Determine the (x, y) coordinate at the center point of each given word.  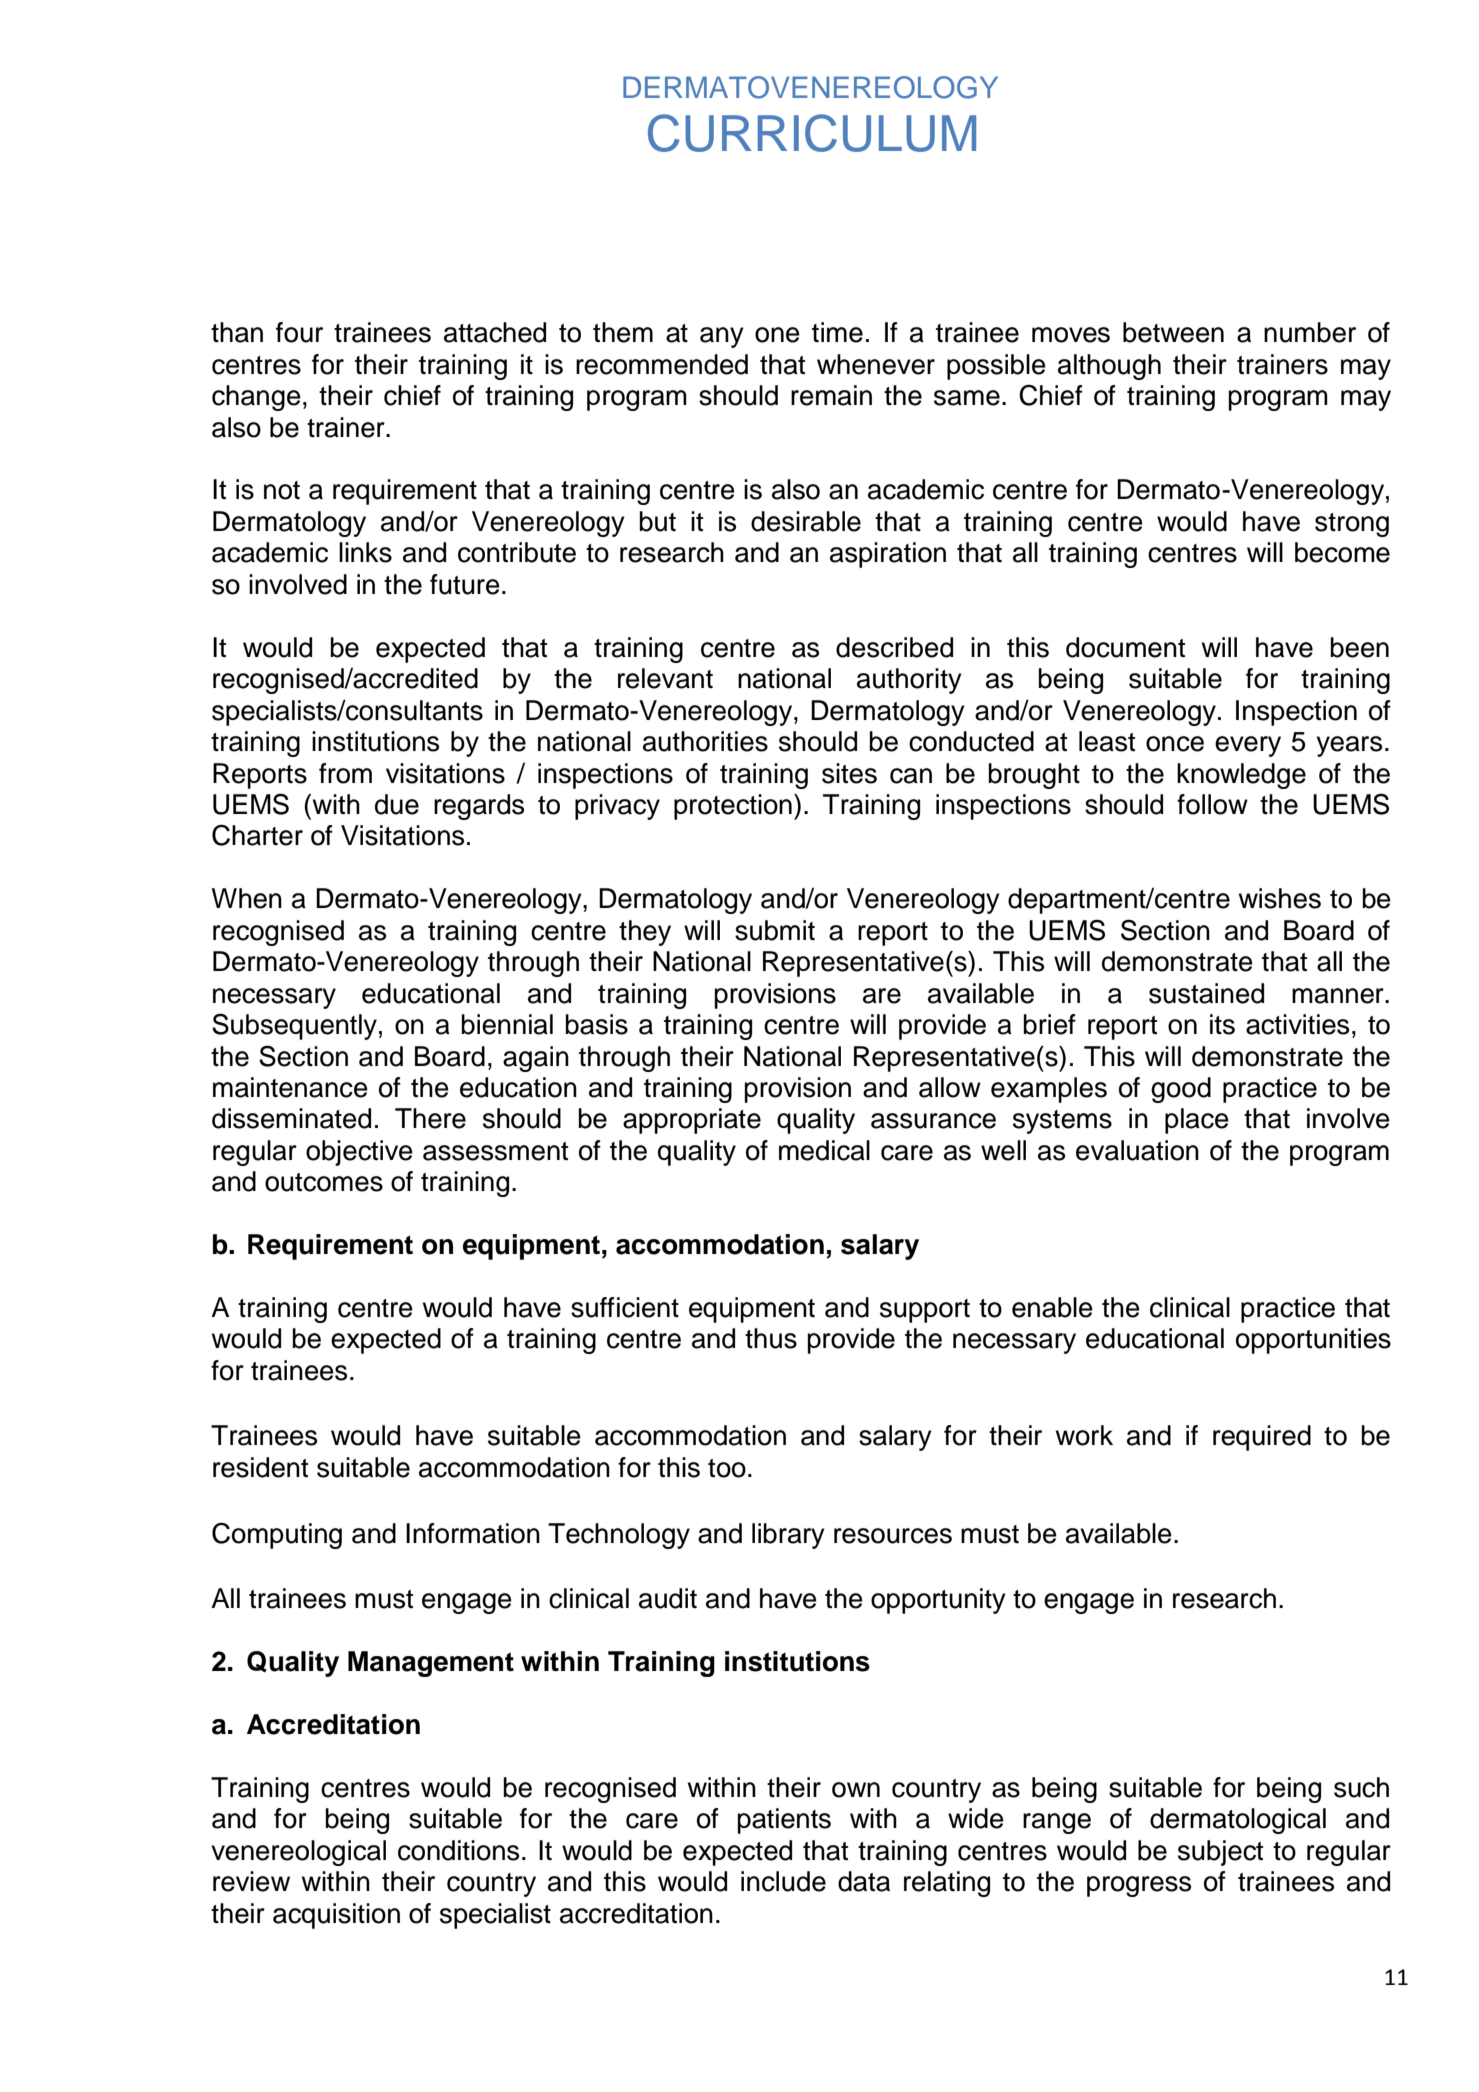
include (783, 1881)
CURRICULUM (812, 133)
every (1248, 746)
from (345, 773)
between (1173, 332)
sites (849, 773)
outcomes (324, 1182)
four (299, 332)
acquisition (336, 1916)
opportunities (1313, 1341)
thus (771, 1338)
